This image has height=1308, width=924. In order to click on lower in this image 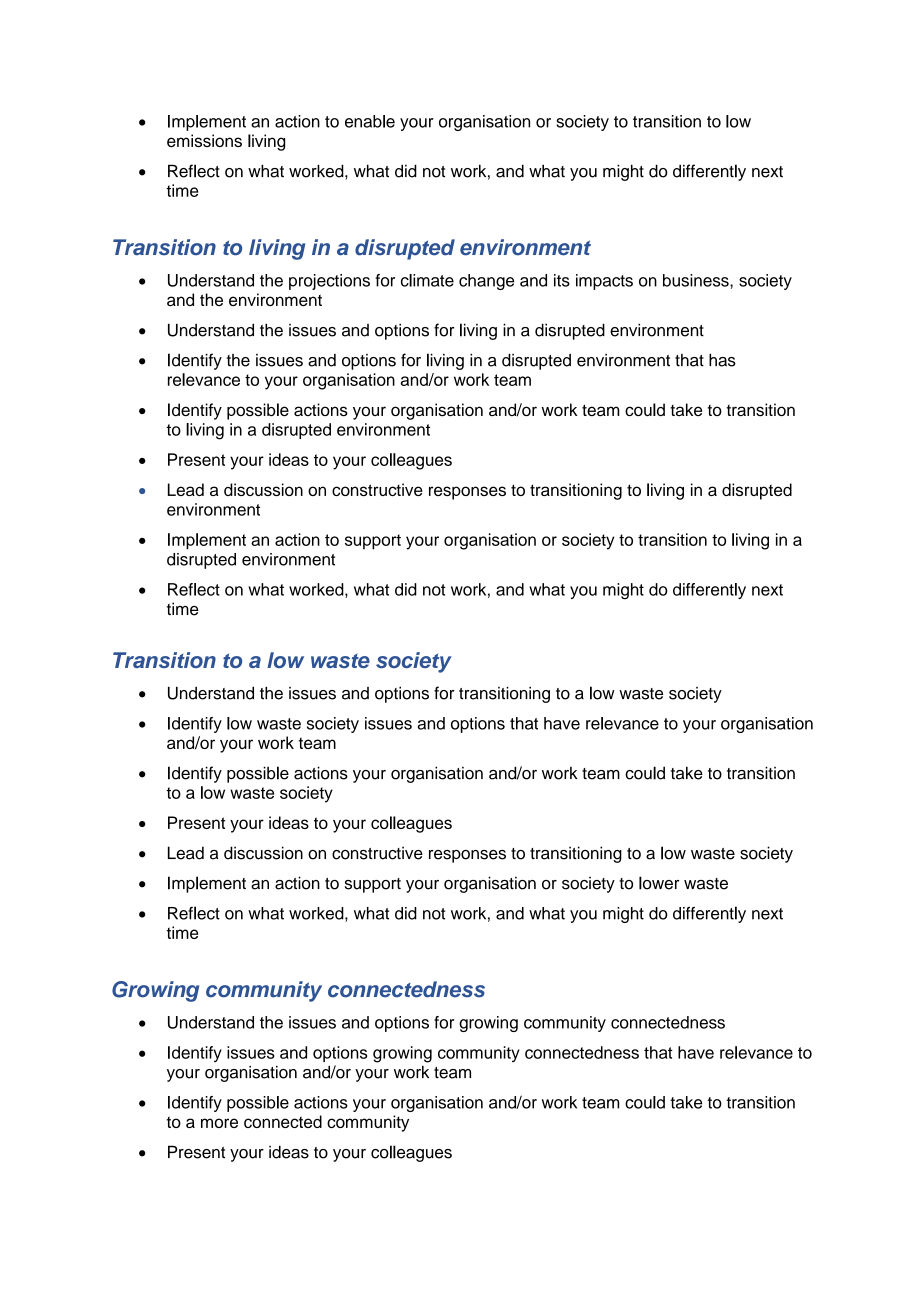, I will do `click(659, 883)`.
